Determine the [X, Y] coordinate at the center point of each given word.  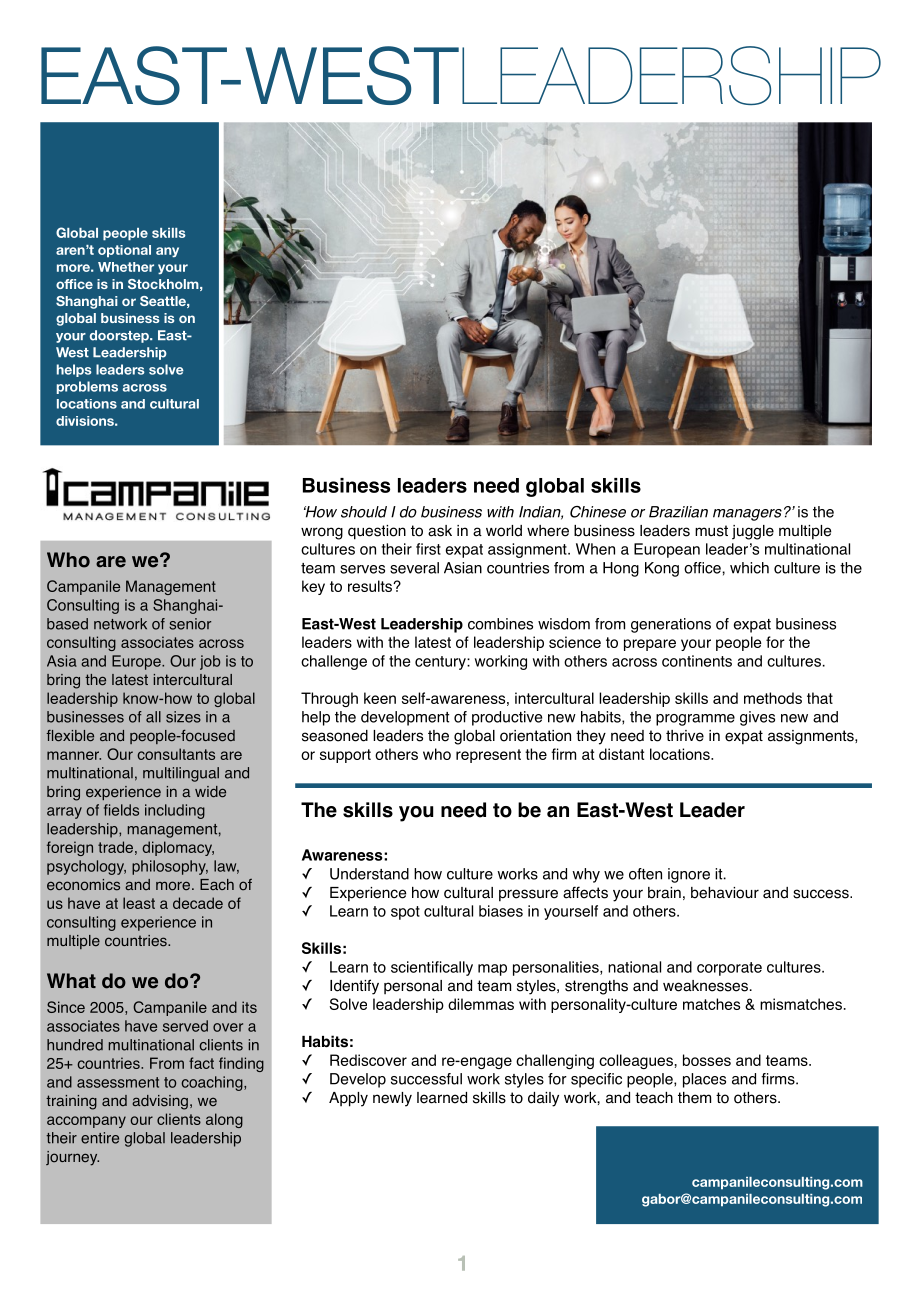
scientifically [432, 968]
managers [747, 515]
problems [87, 387]
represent [488, 756]
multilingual [181, 774]
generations [671, 625]
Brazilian [678, 512]
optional [124, 251]
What [71, 981]
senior [190, 624]
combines [500, 624]
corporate [729, 969]
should [364, 512]
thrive [685, 736]
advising [160, 1102]
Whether [126, 267]
